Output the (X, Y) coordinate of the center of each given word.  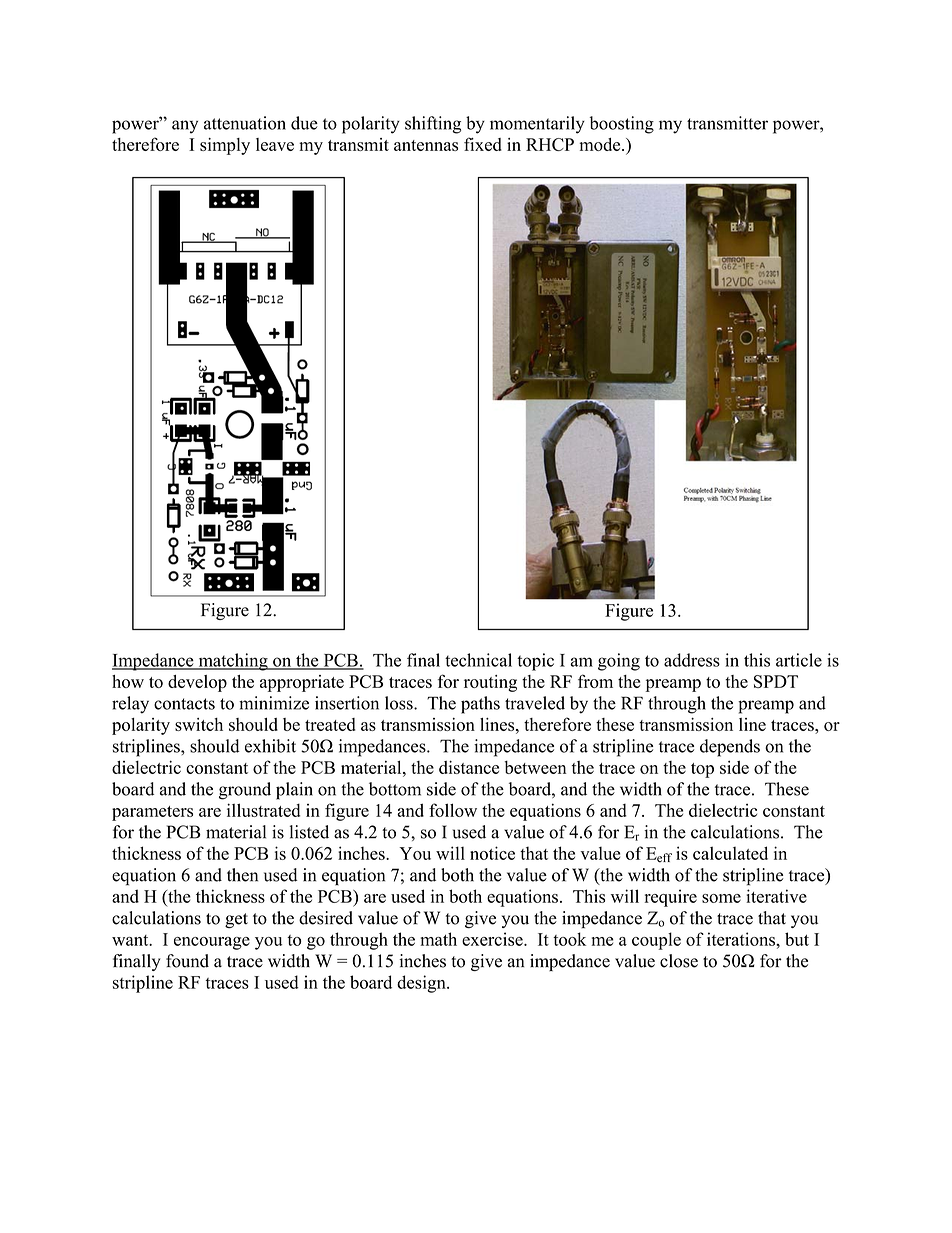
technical (478, 660)
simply (225, 146)
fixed (483, 144)
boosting (622, 125)
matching (233, 662)
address (692, 660)
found (187, 961)
